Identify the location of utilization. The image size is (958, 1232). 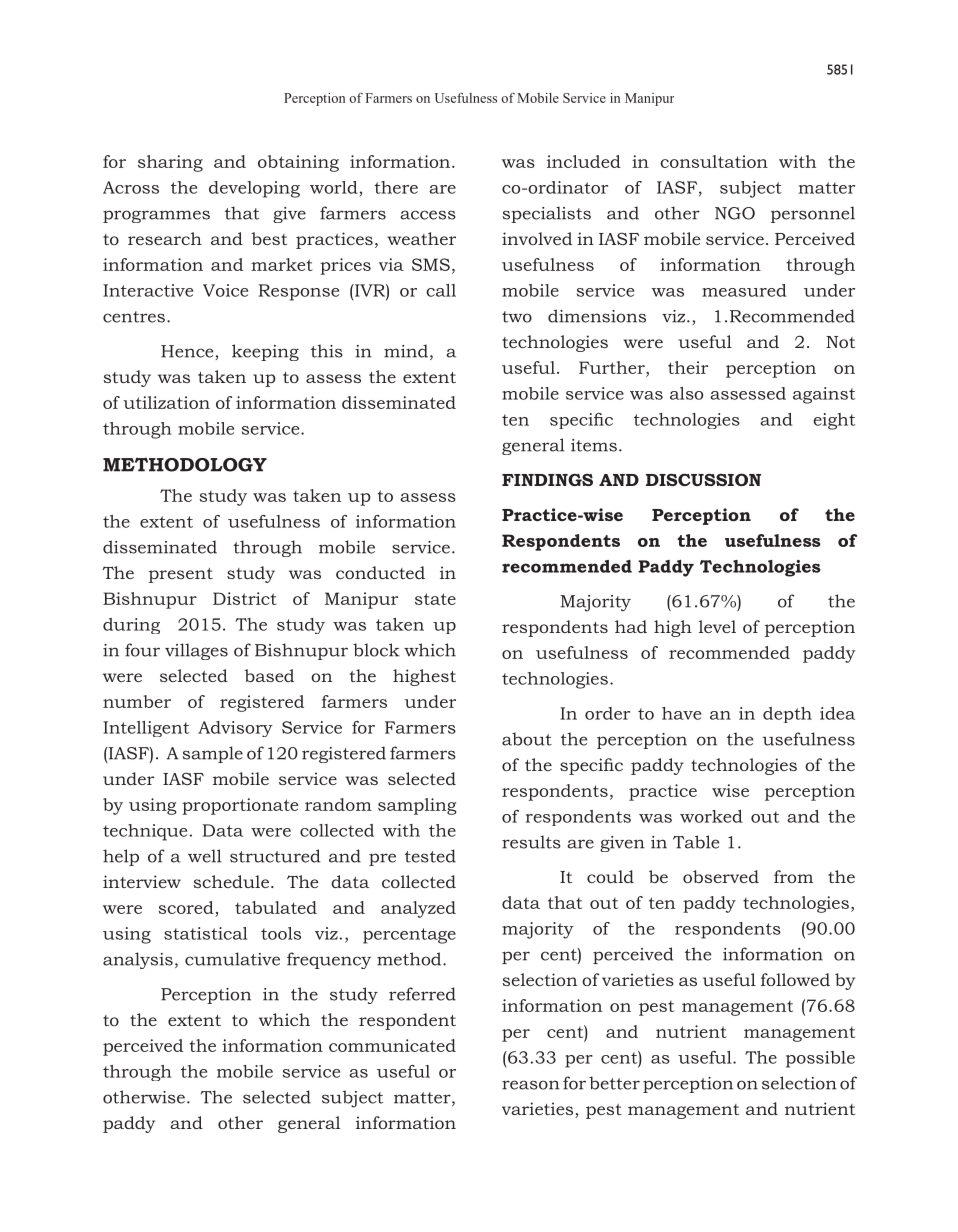
(166, 402).
